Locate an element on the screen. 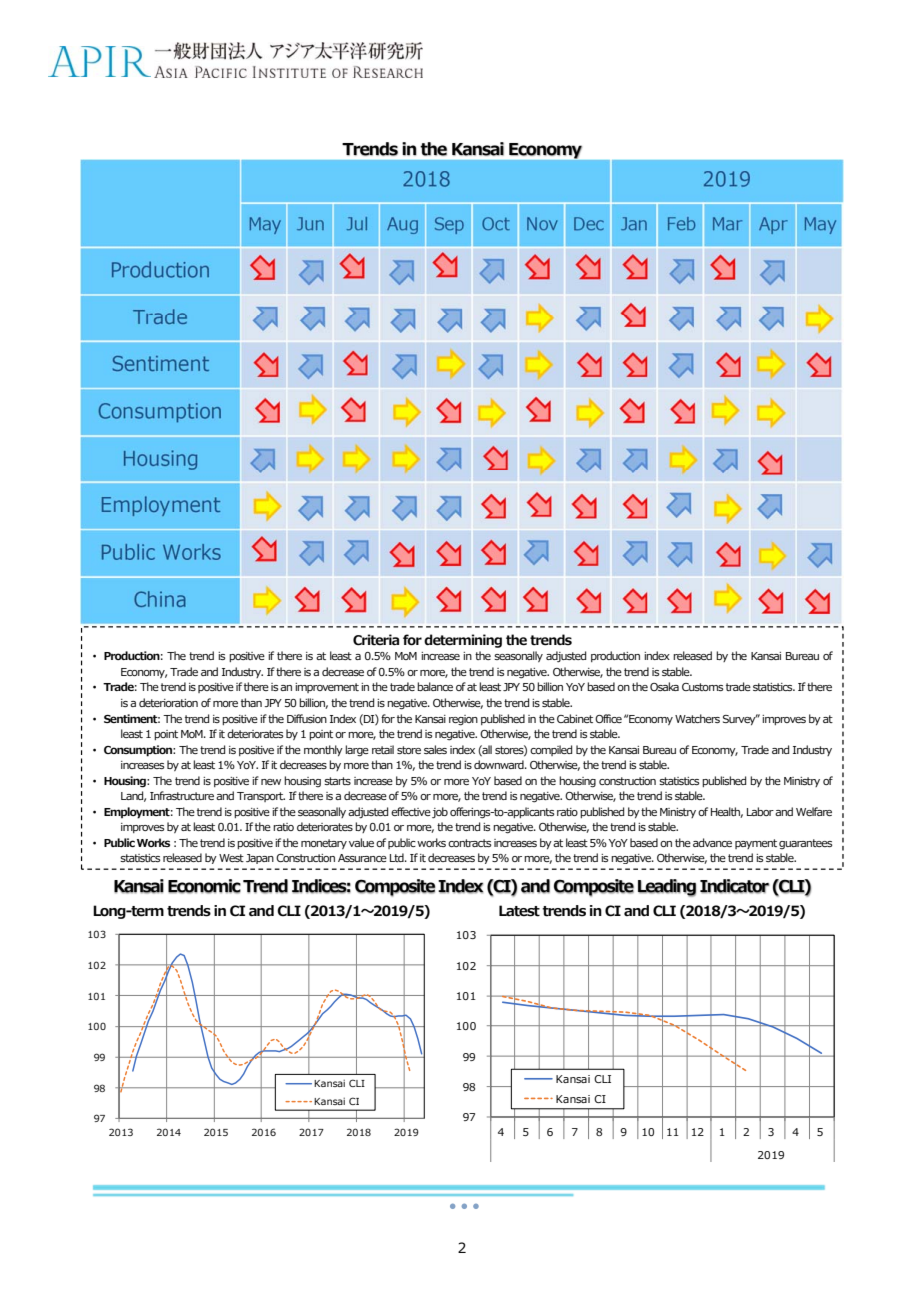 This screenshot has height=1308, width=924. Economic is located at coordinates (204, 886).
